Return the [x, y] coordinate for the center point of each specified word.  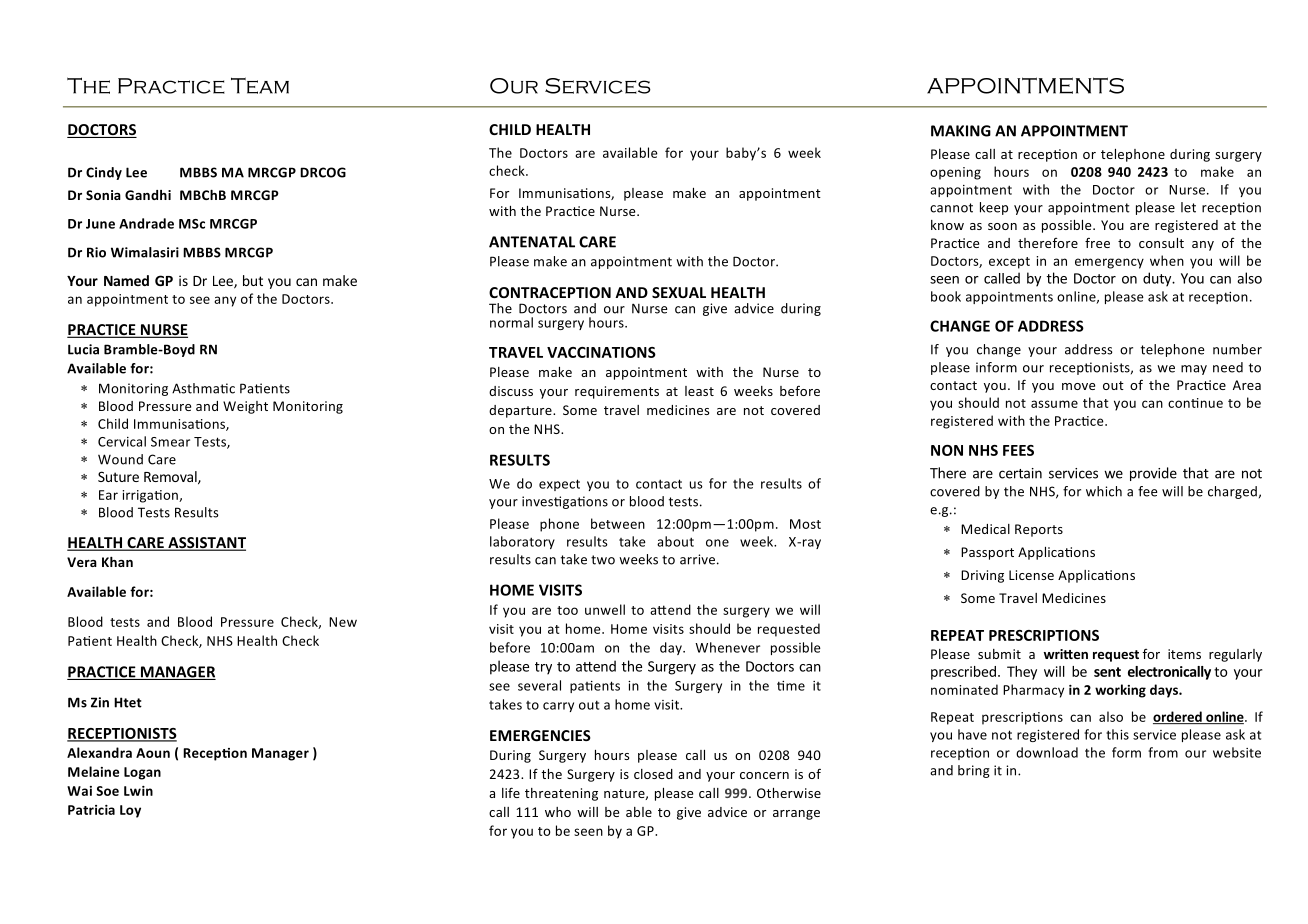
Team [260, 85]
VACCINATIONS [601, 352]
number [1237, 349]
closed [653, 774]
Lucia [83, 349]
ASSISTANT [206, 544]
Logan [142, 773]
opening [955, 173]
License [1031, 575]
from [1163, 752]
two [603, 560]
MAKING [961, 131]
